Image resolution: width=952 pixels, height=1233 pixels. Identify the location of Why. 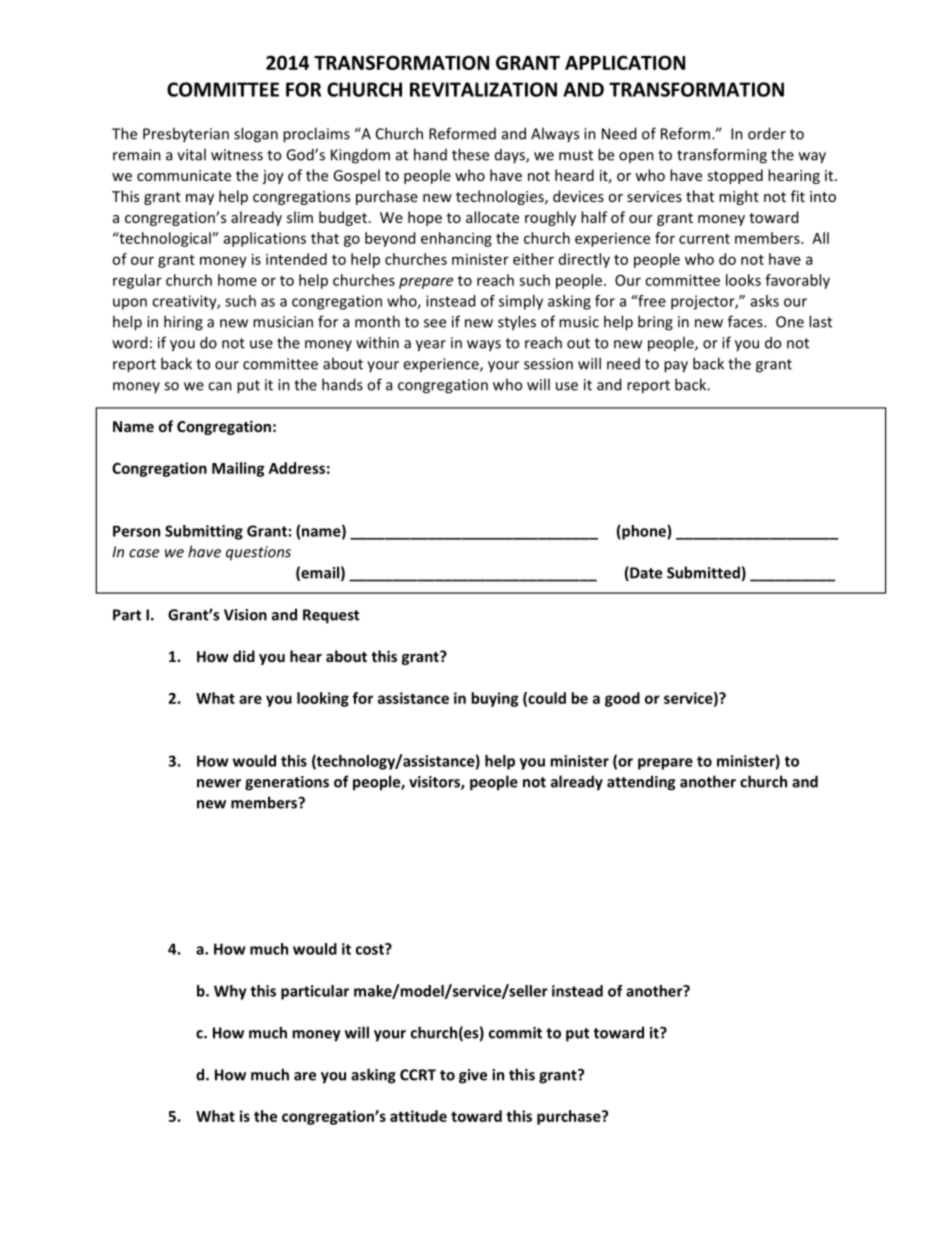
(230, 992).
